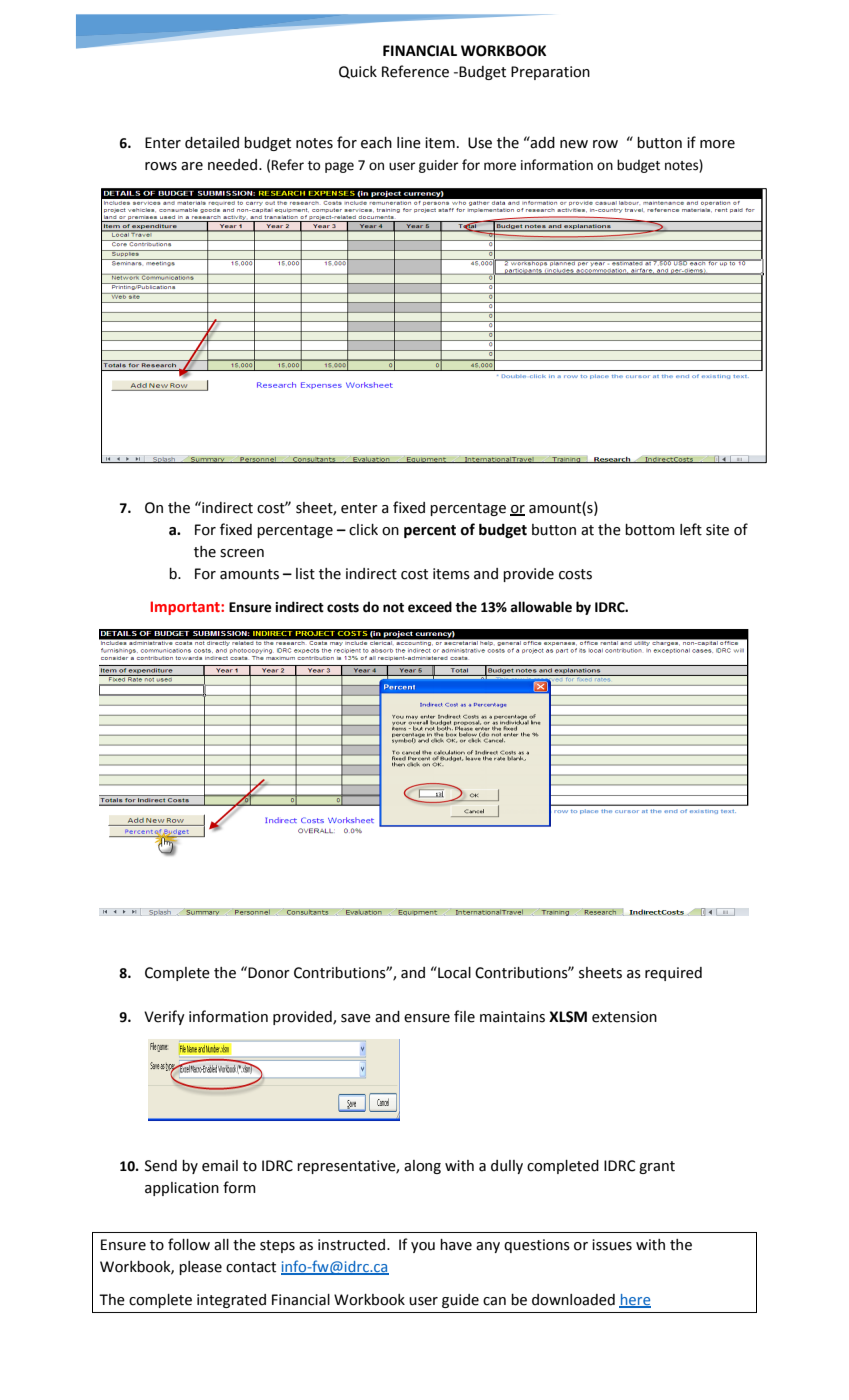 The image size is (849, 1400). Describe the element at coordinates (650, 530) in the screenshot. I see `bottom` at that location.
